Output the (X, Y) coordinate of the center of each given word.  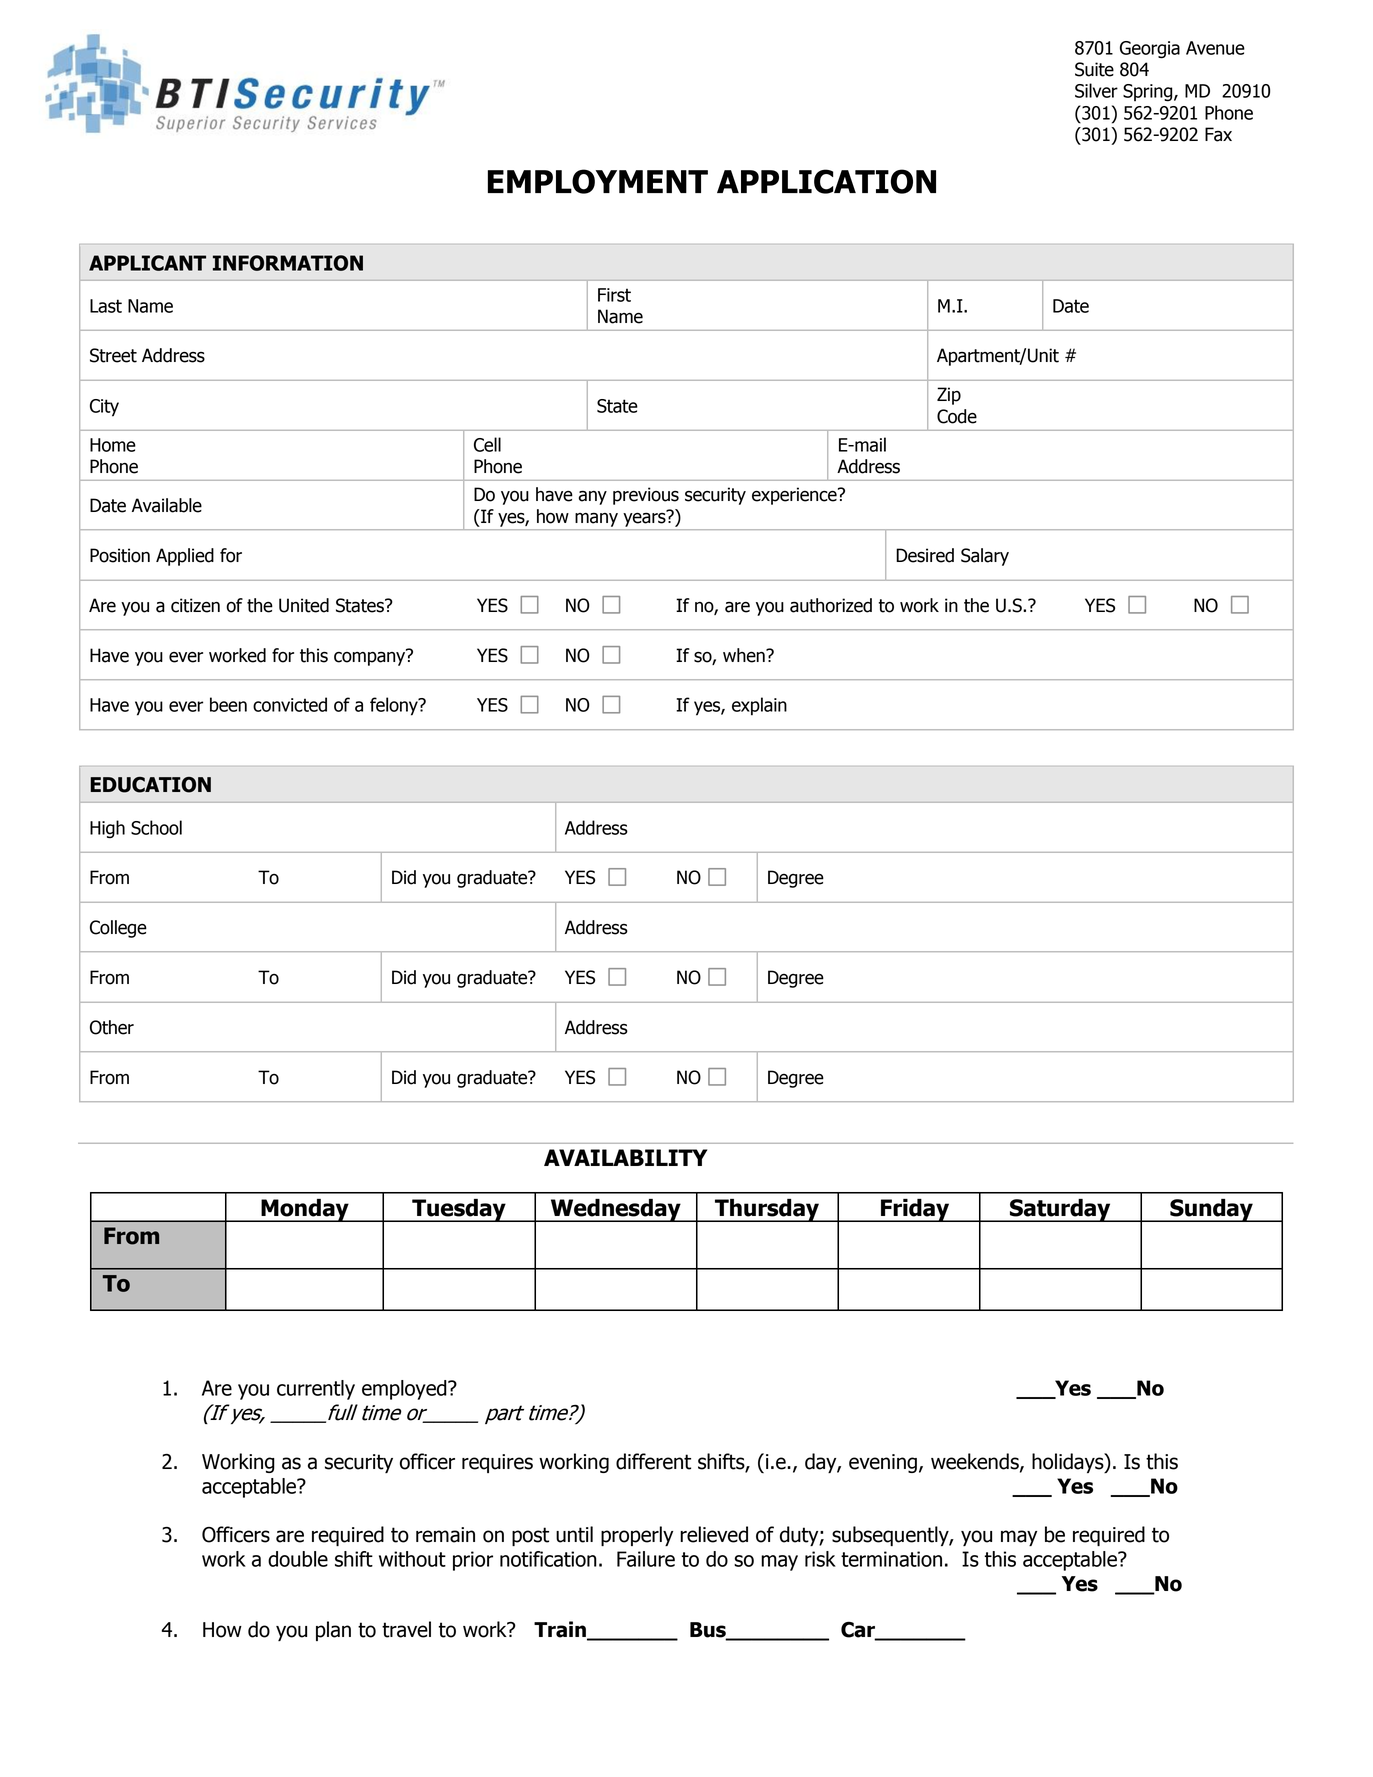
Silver (1096, 90)
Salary (985, 557)
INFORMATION (288, 263)
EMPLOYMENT (598, 181)
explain (759, 706)
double (298, 1559)
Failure (646, 1559)
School (156, 827)
